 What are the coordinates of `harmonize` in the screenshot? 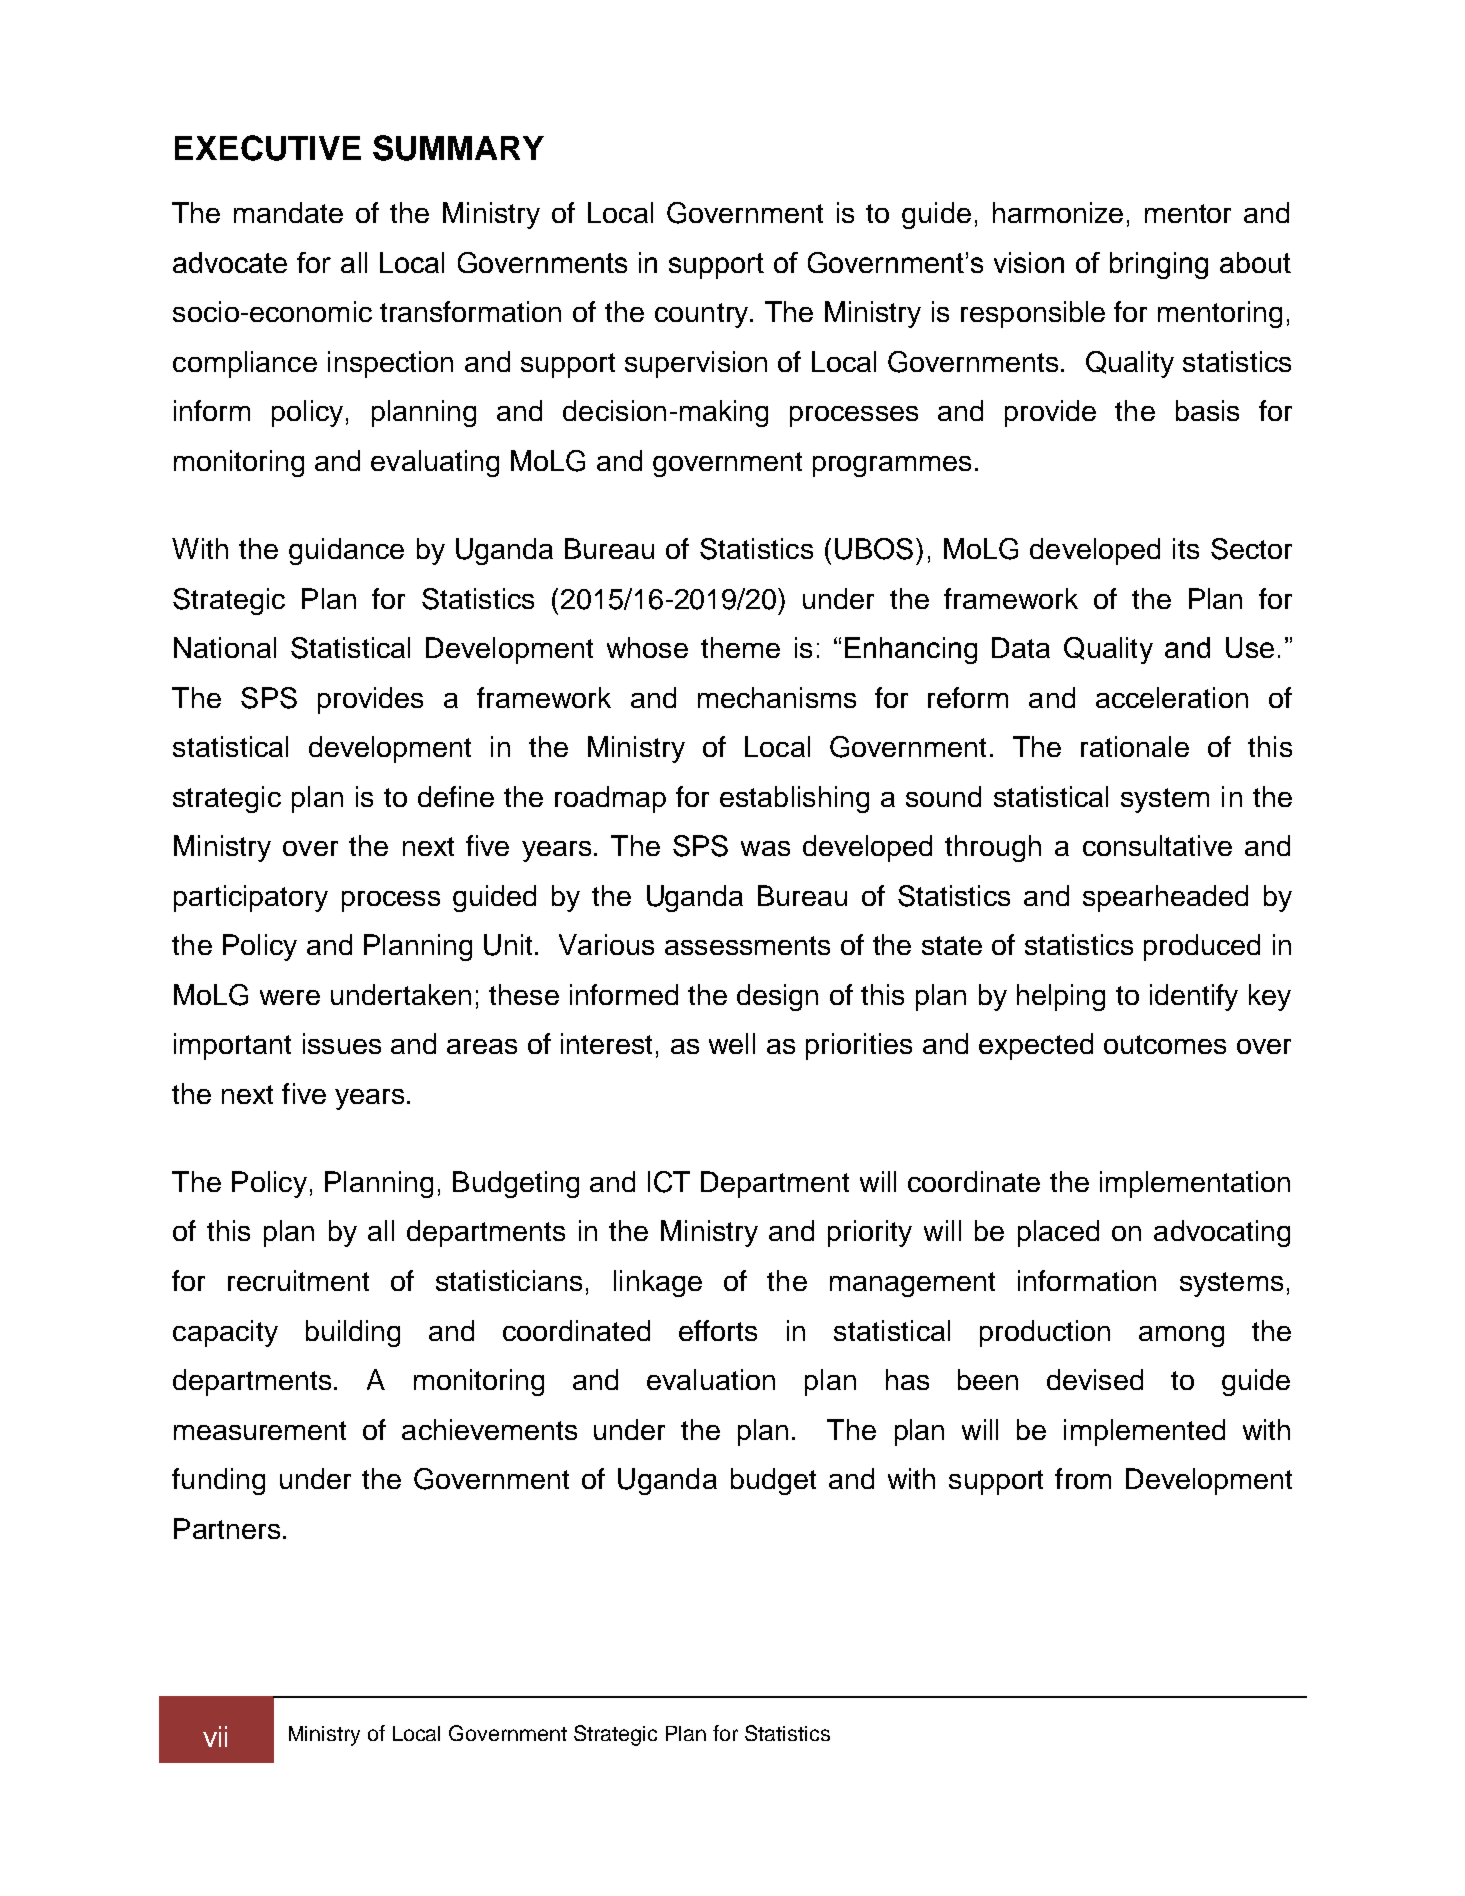 It's located at (1058, 212).
